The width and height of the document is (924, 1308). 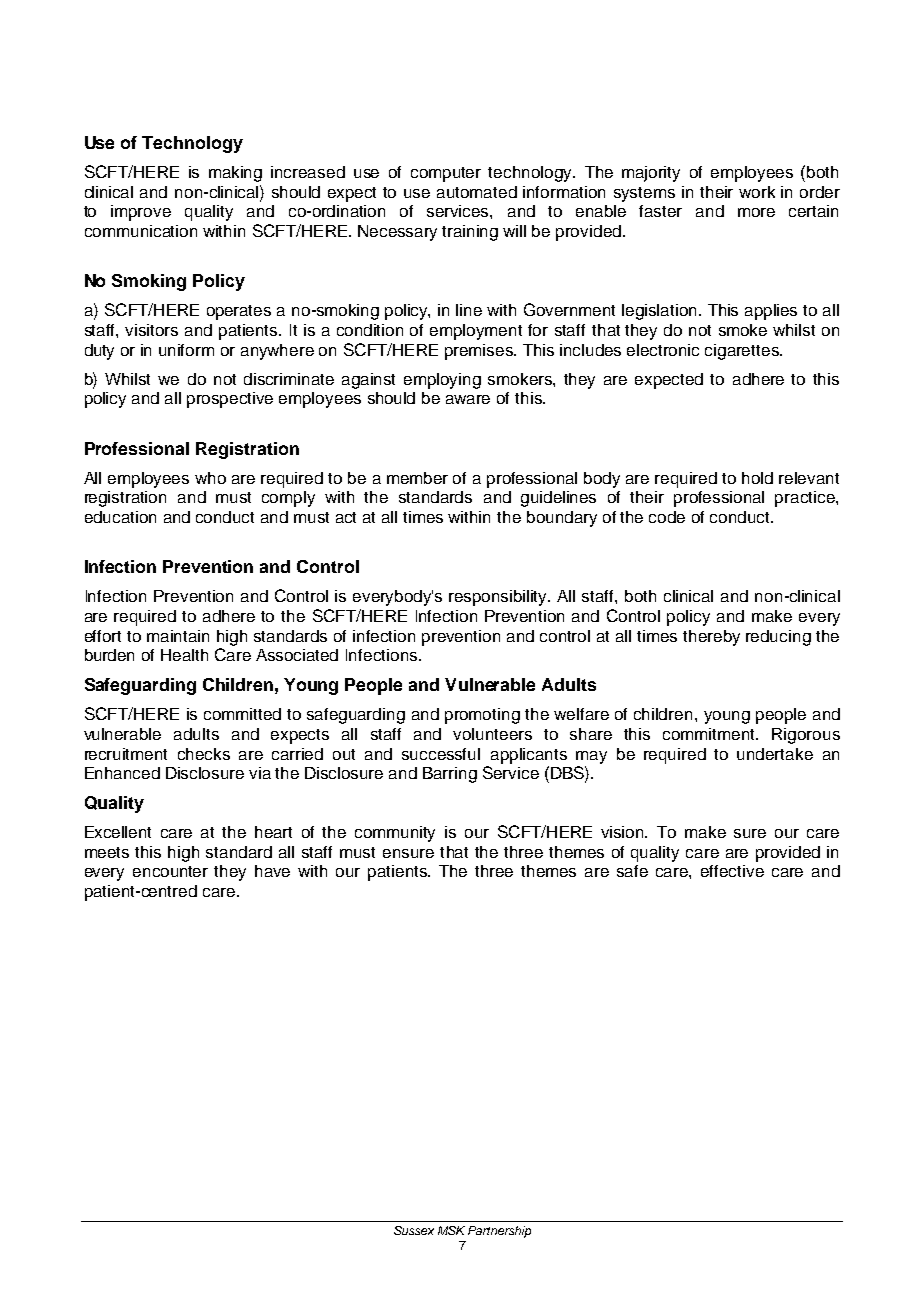 What do you see at coordinates (120, 517) in the document?
I see `education` at bounding box center [120, 517].
